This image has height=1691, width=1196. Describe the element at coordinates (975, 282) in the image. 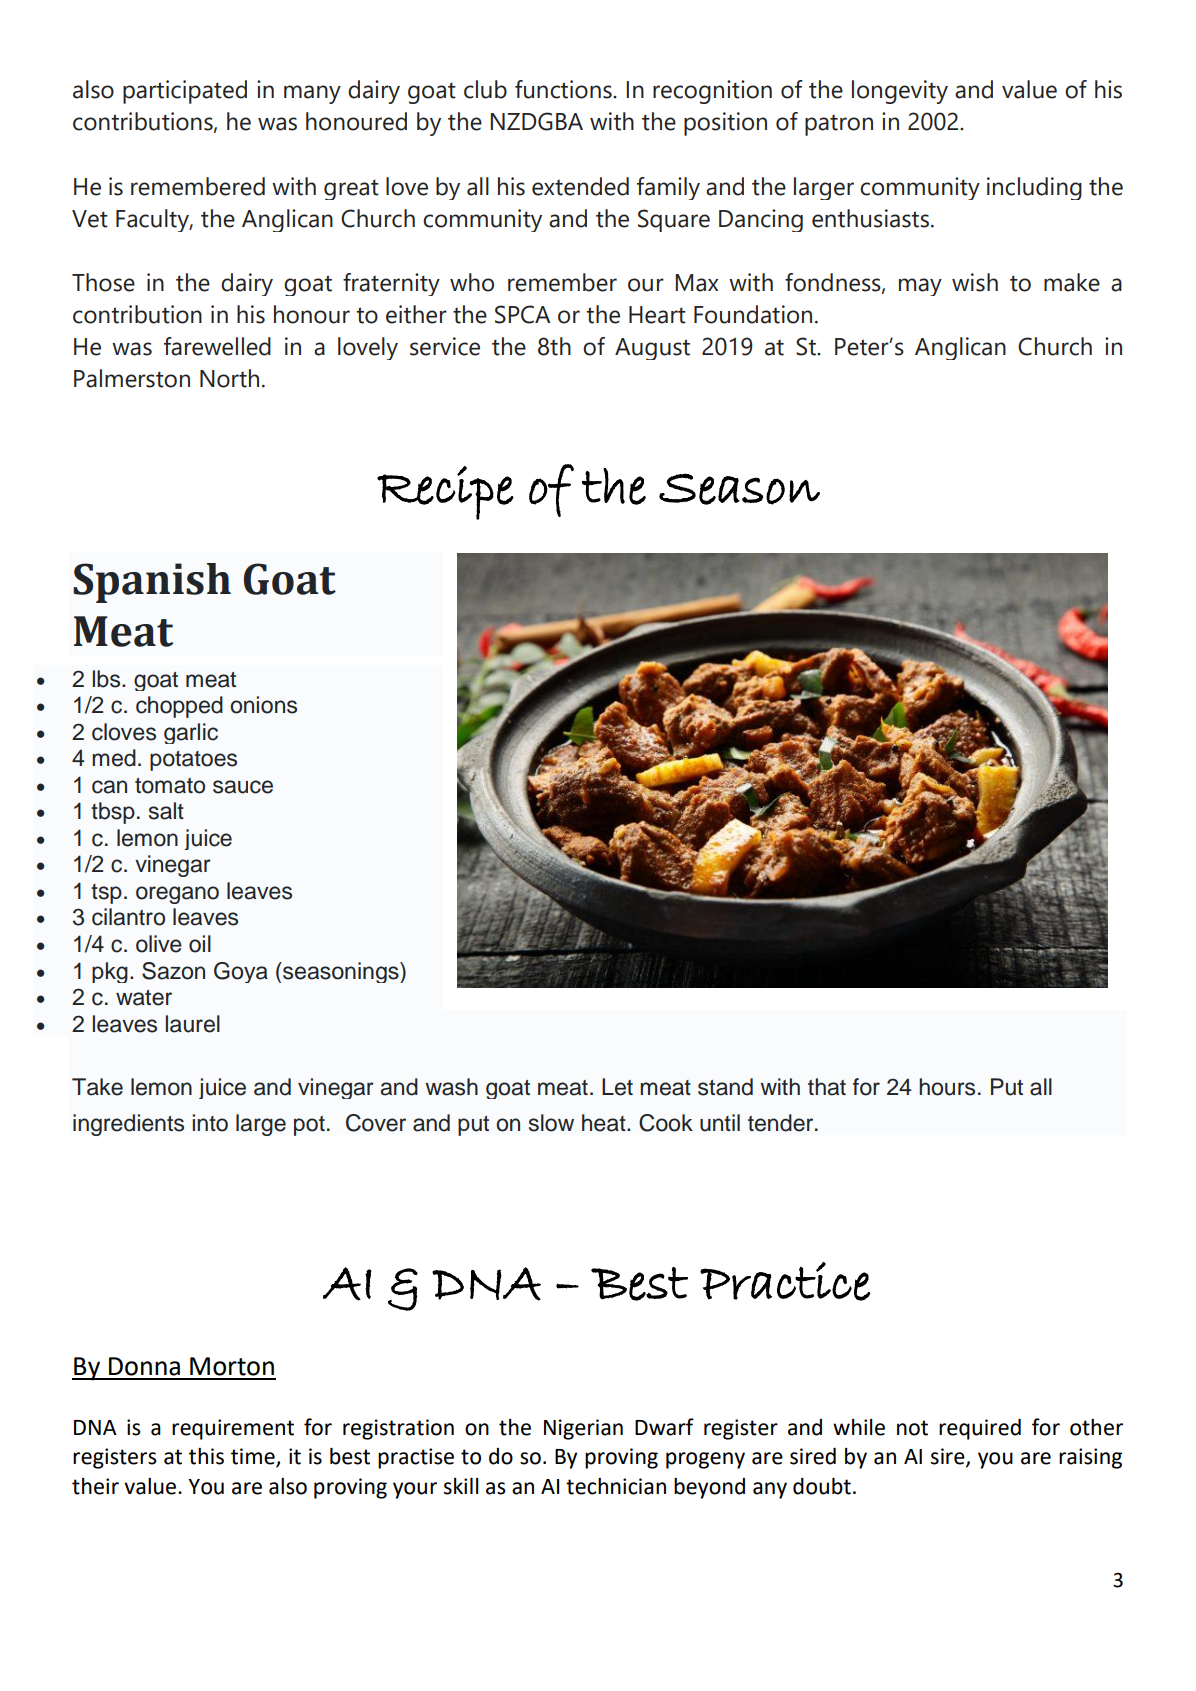

I see `wish` at that location.
